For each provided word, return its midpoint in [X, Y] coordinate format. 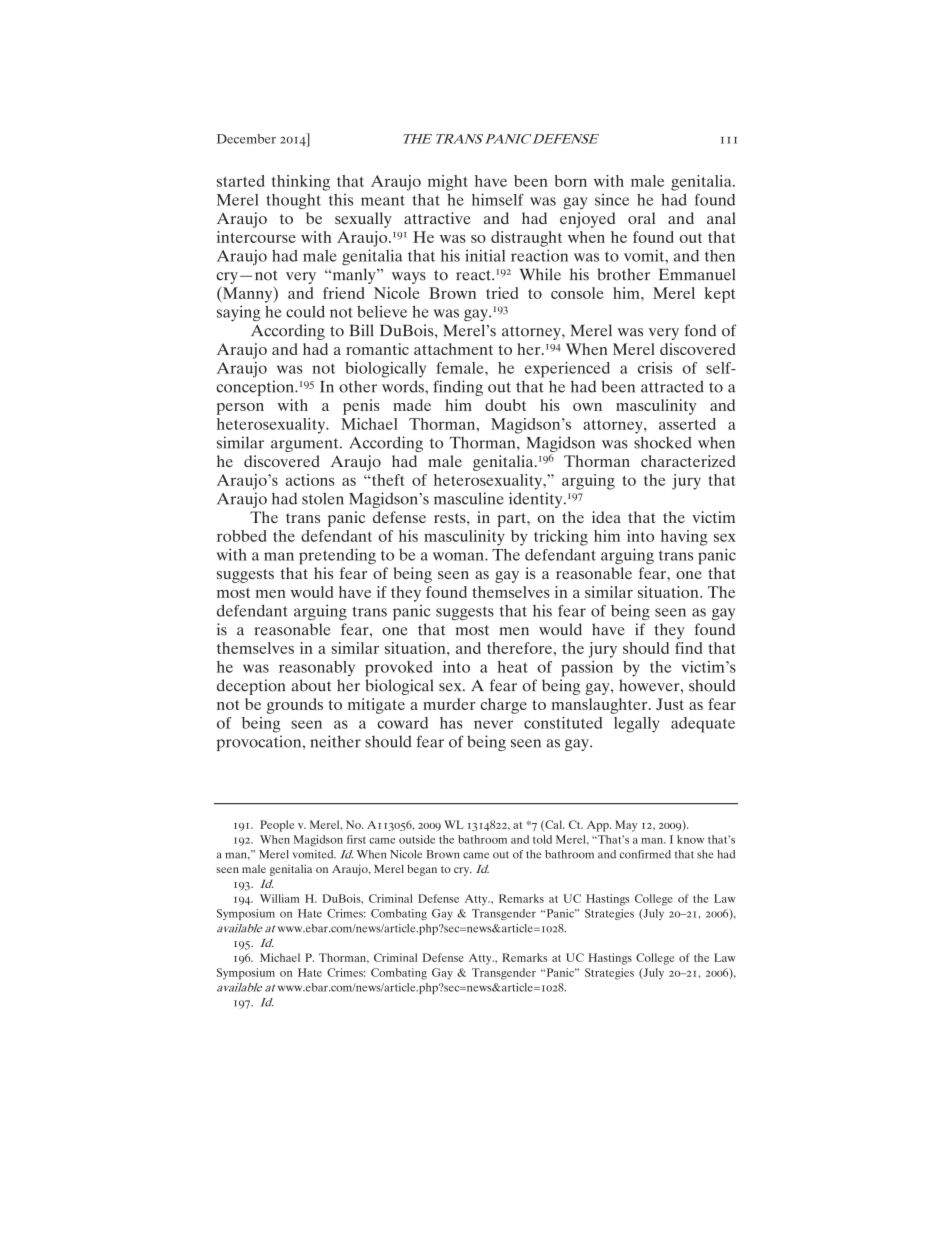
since [612, 199]
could [305, 311]
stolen [323, 498]
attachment [453, 349]
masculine [469, 498]
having [684, 538]
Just [670, 704]
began [422, 870]
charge [504, 706]
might [448, 183]
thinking [301, 183]
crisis [655, 368]
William [279, 898]
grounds [295, 706]
